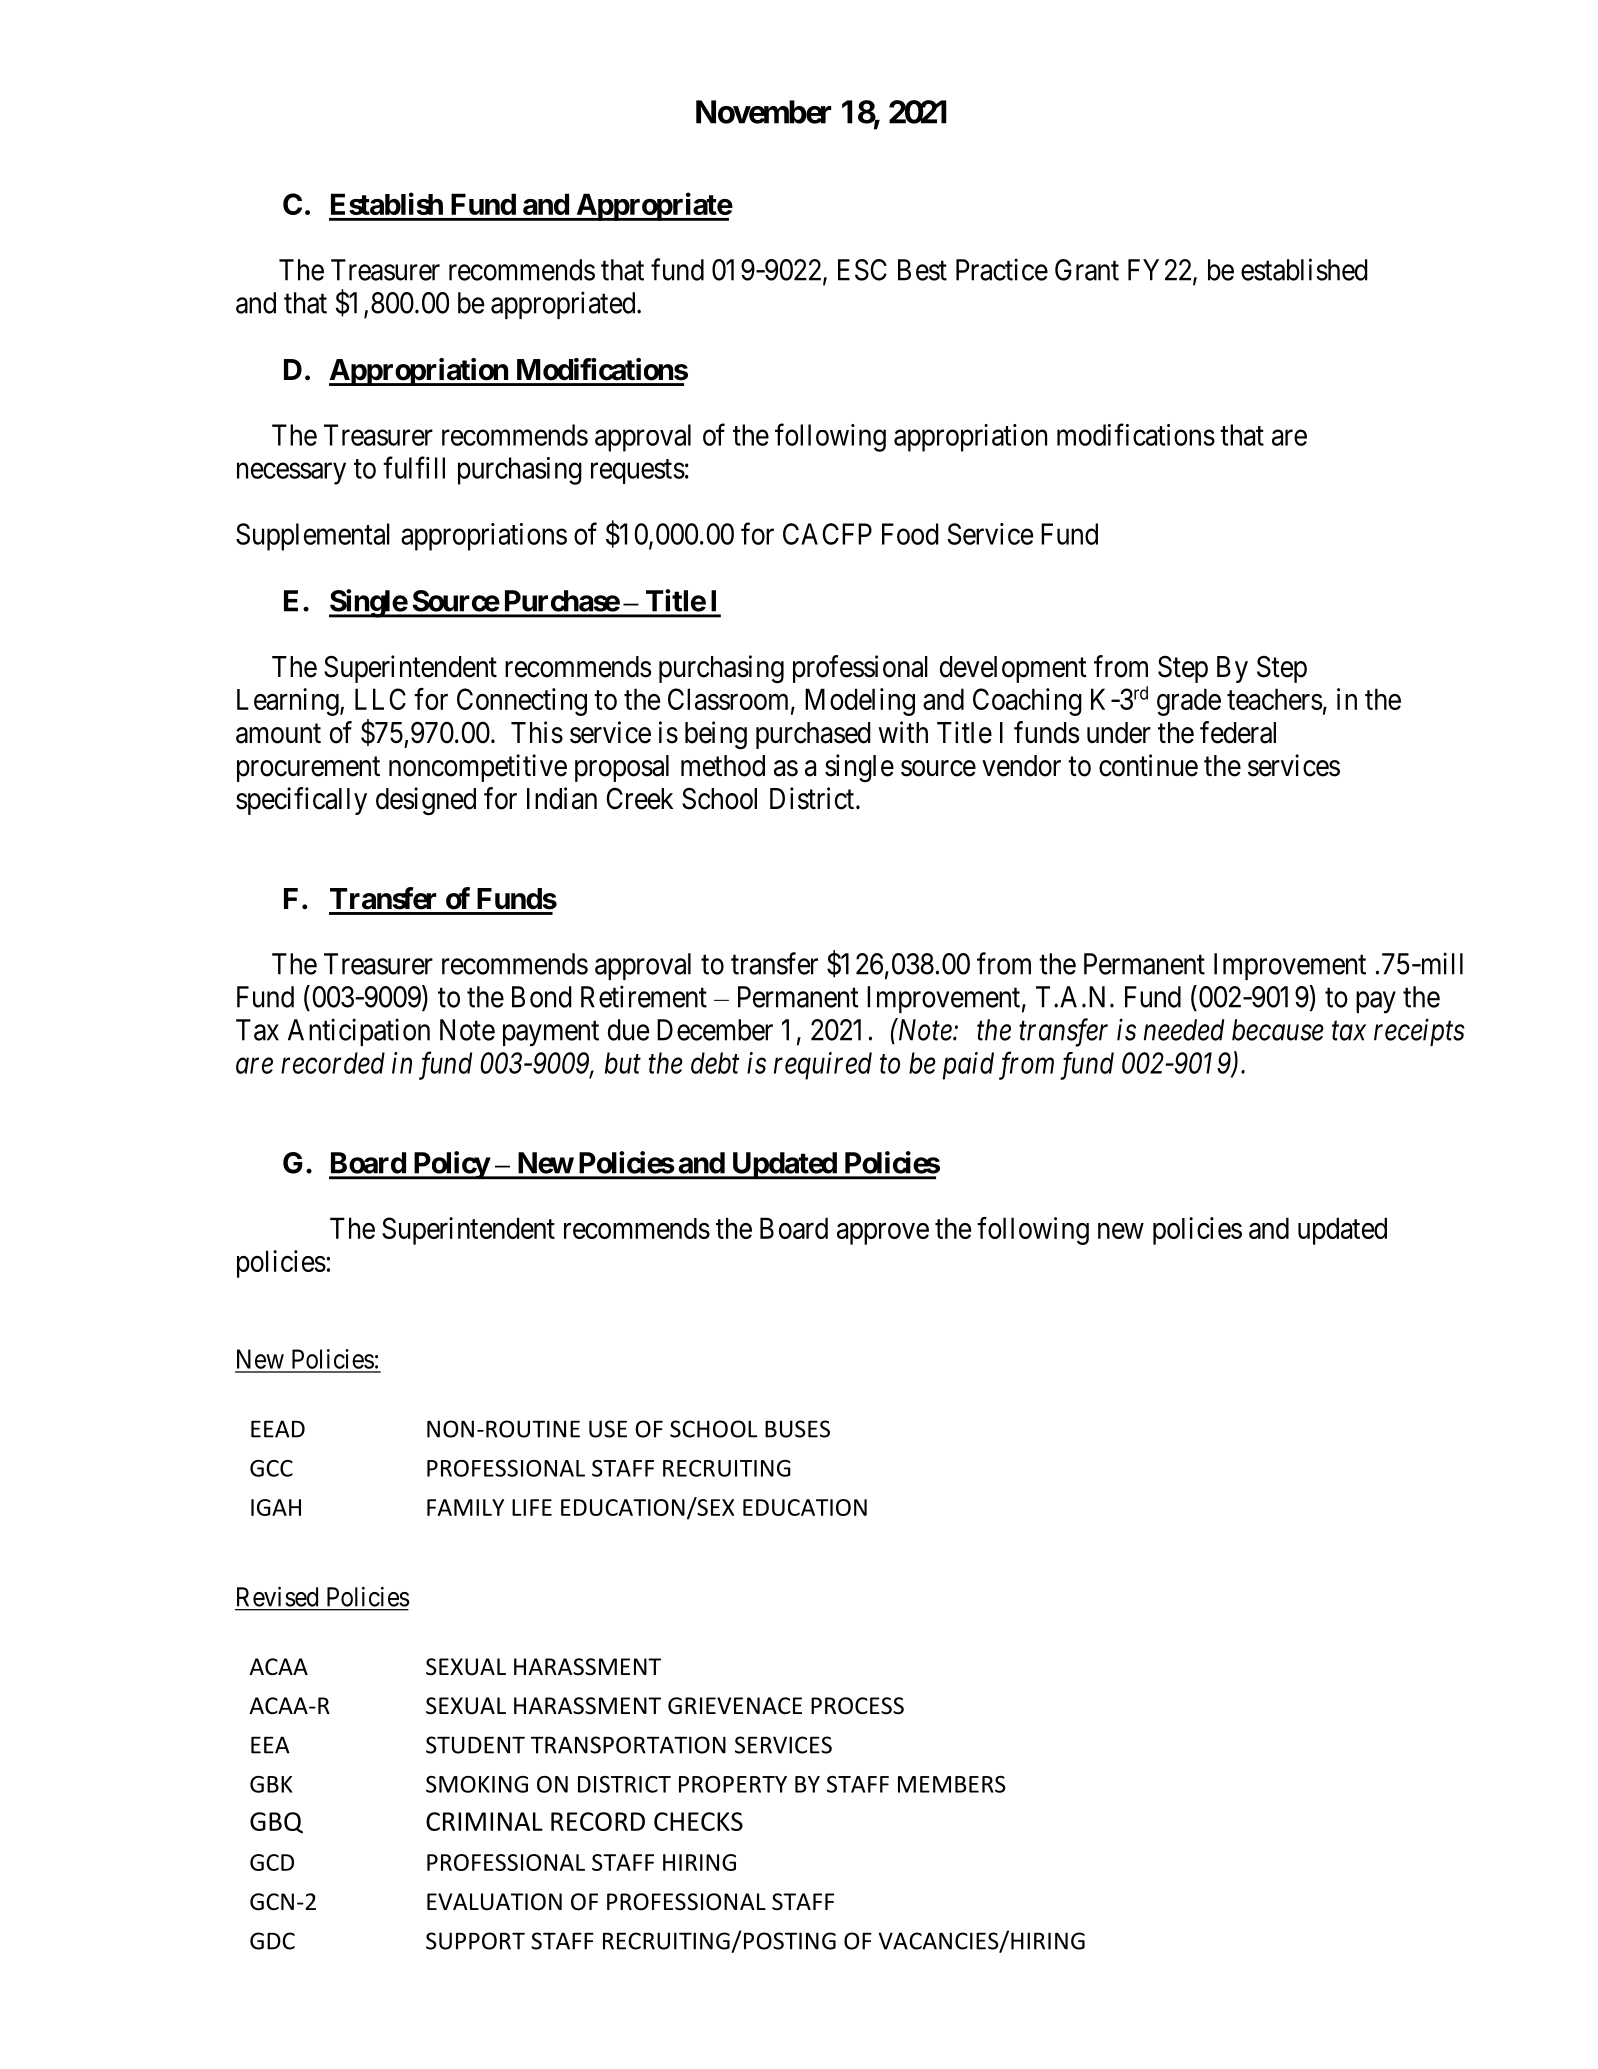 This page has height=2069, width=1598. Describe the element at coordinates (860, 702) in the page. I see `Modeling` at that location.
